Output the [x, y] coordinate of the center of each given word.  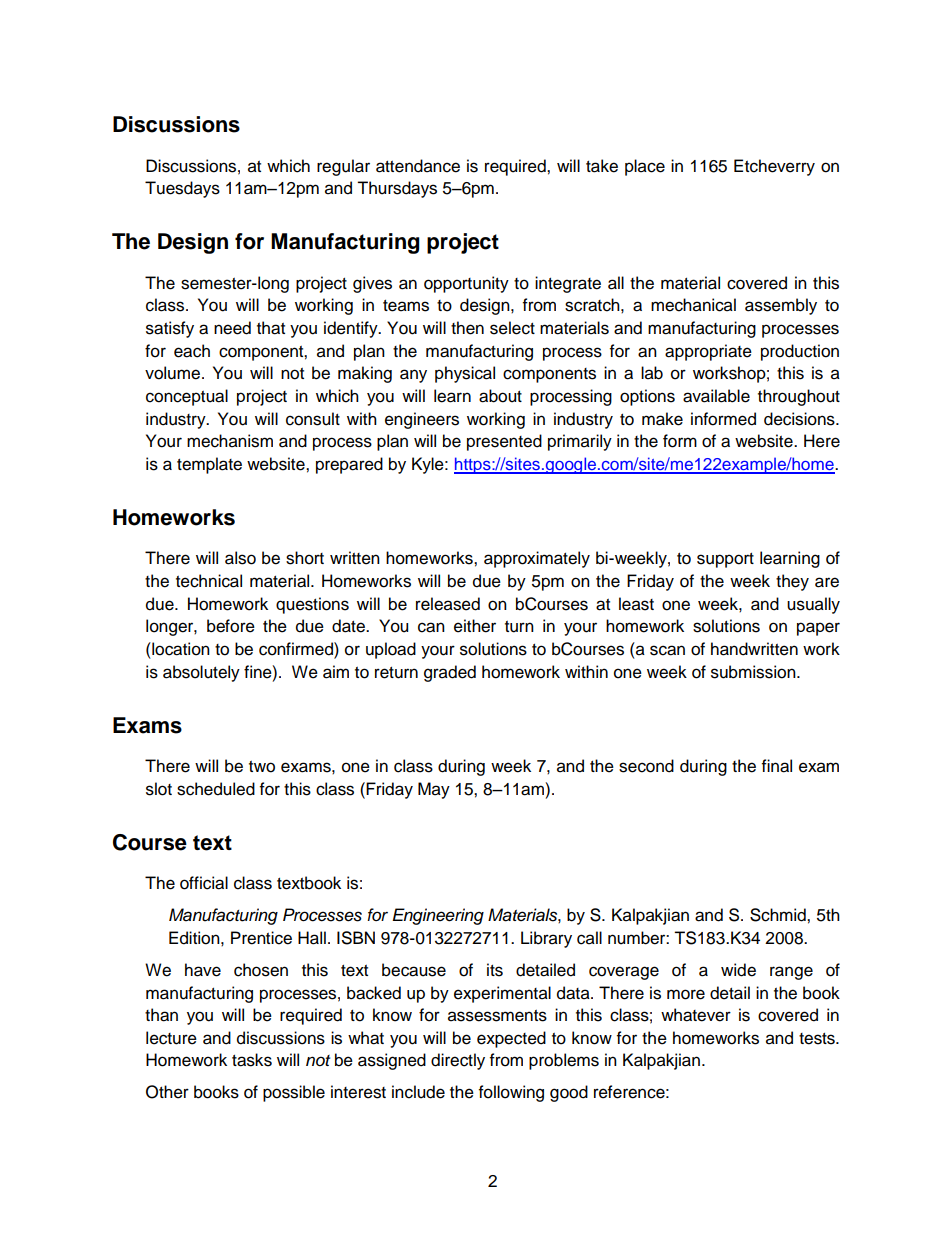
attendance [418, 166]
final [777, 766]
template [209, 465]
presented [504, 442]
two [262, 767]
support [725, 560]
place [645, 167]
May [434, 790]
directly [458, 1061]
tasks [252, 1060]
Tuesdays [182, 189]
